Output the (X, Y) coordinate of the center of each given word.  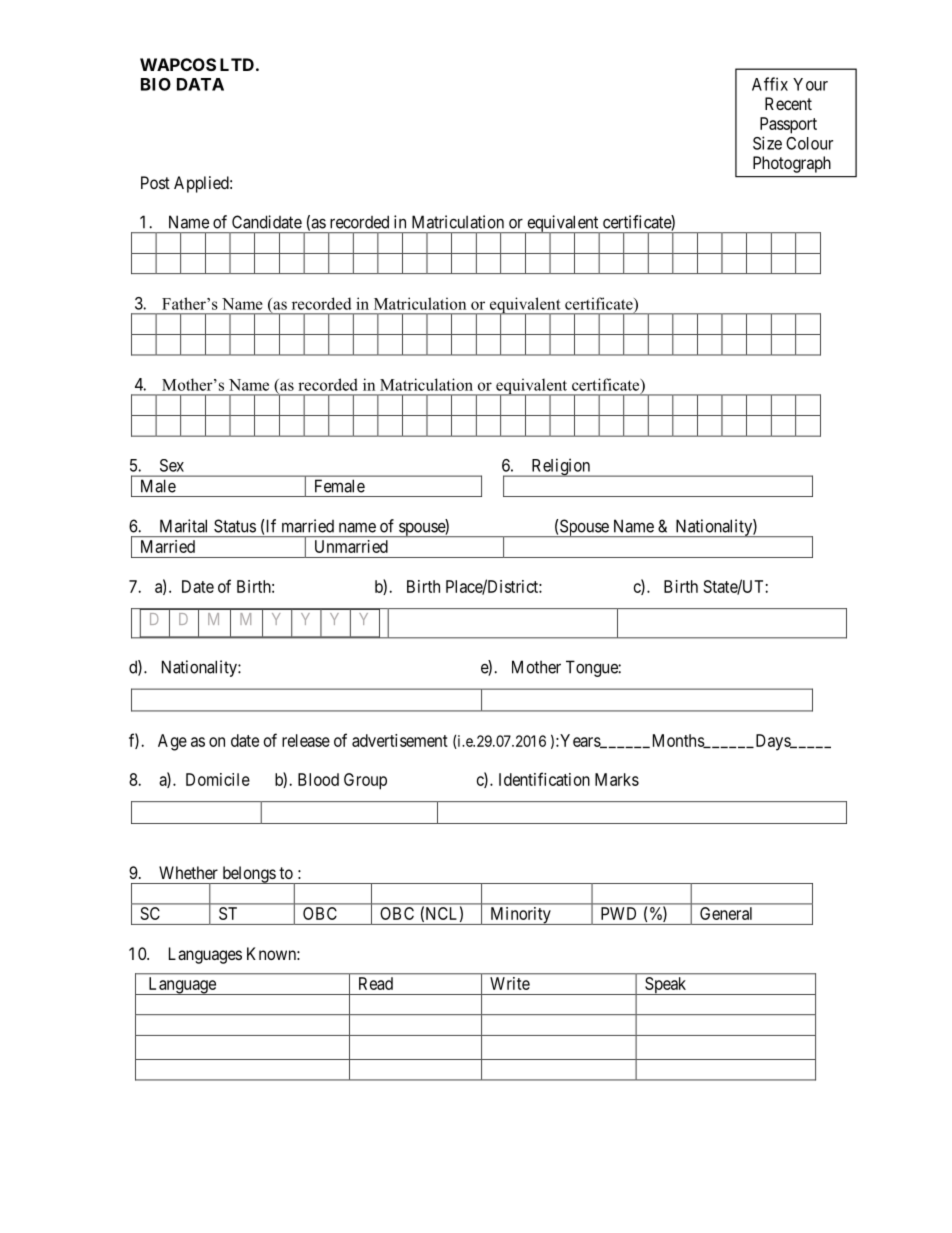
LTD (237, 64)
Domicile (218, 779)
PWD (618, 913)
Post (155, 182)
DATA (200, 84)
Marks (617, 779)
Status (235, 526)
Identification (544, 779)
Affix (770, 84)
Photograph (792, 164)
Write (510, 983)
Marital (183, 526)
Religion (561, 467)
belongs (248, 875)
